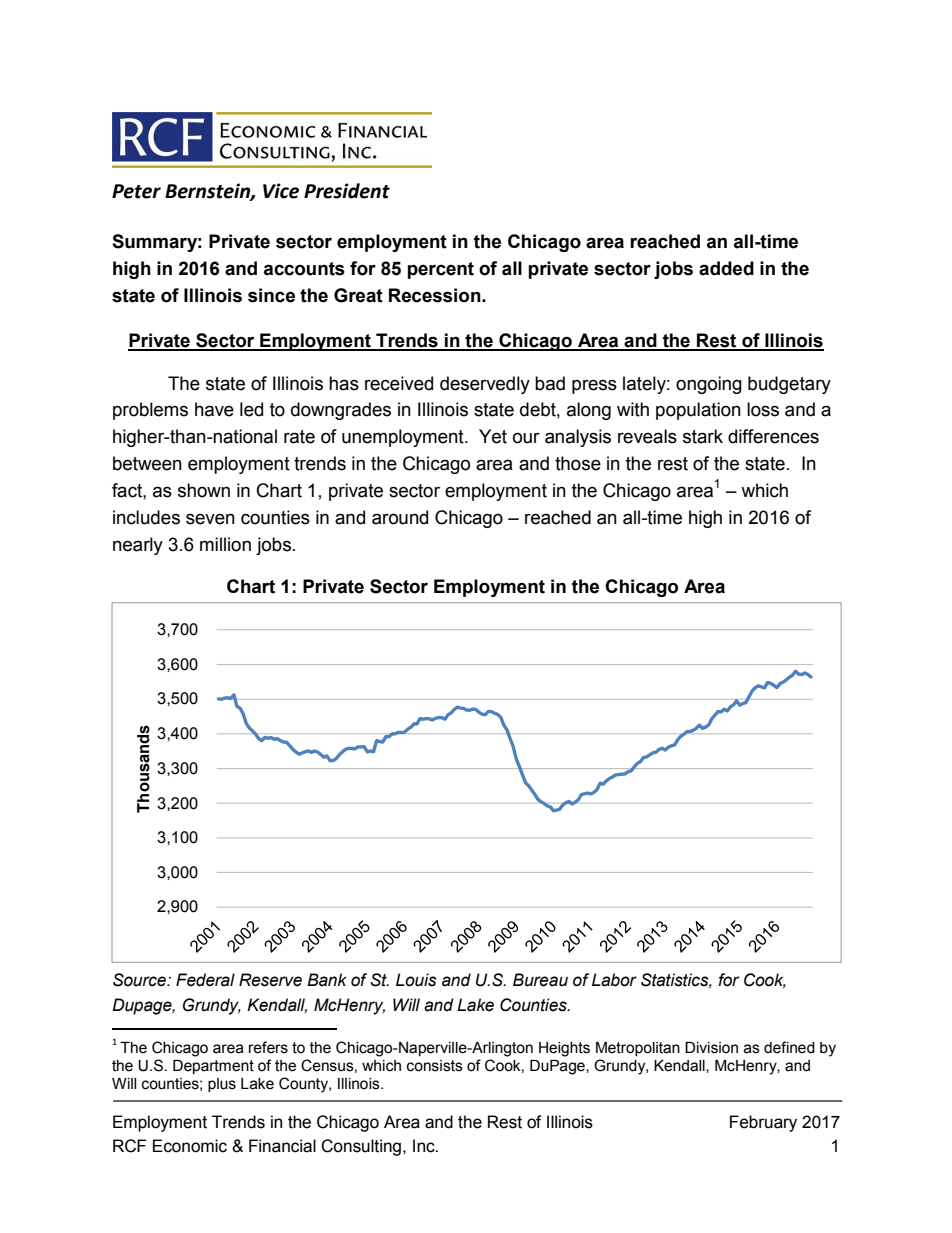 This document has height=1233, width=952. What do you see at coordinates (440, 270) in the document?
I see `percent` at bounding box center [440, 270].
